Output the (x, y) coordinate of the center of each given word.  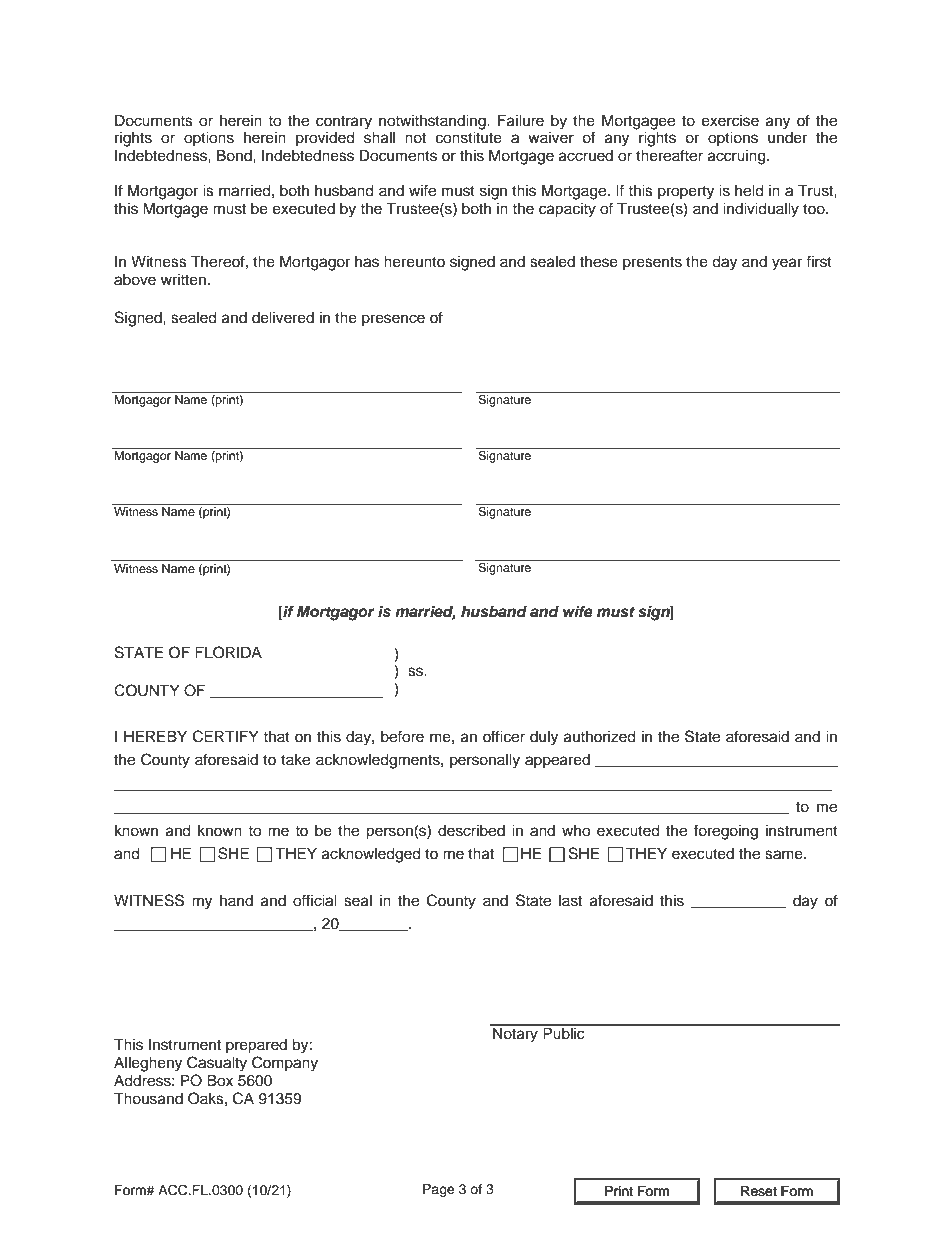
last (570, 901)
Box (220, 1080)
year (787, 264)
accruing (738, 157)
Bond (235, 155)
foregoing (726, 832)
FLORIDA (228, 652)
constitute (469, 138)
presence (393, 320)
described (471, 831)
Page (439, 1190)
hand (236, 900)
